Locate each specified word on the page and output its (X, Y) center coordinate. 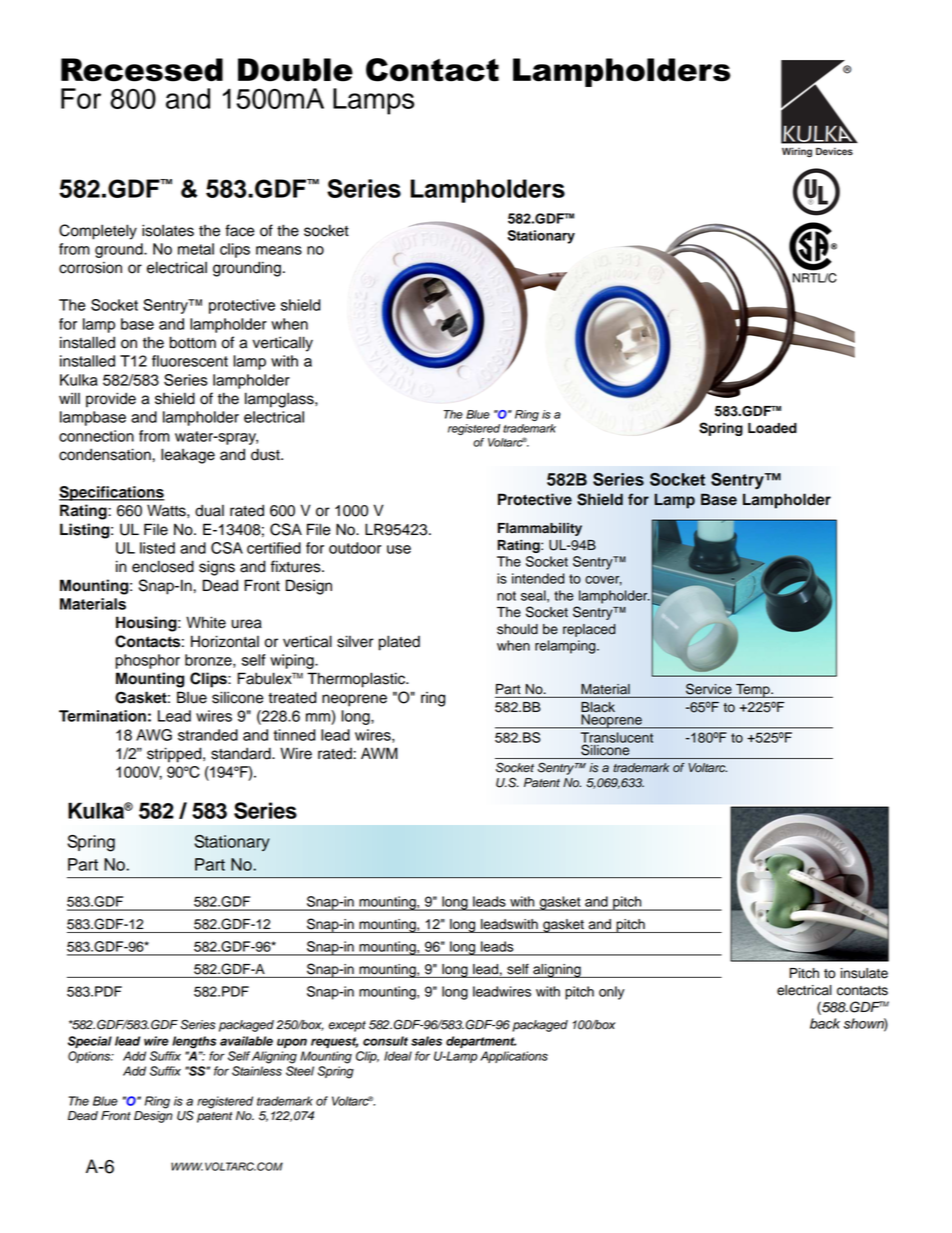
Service (709, 689)
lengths (194, 1042)
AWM (379, 753)
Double (295, 70)
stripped (175, 755)
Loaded (772, 428)
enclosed (163, 566)
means (279, 250)
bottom (193, 342)
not (506, 596)
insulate (864, 973)
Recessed (142, 70)
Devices (834, 151)
